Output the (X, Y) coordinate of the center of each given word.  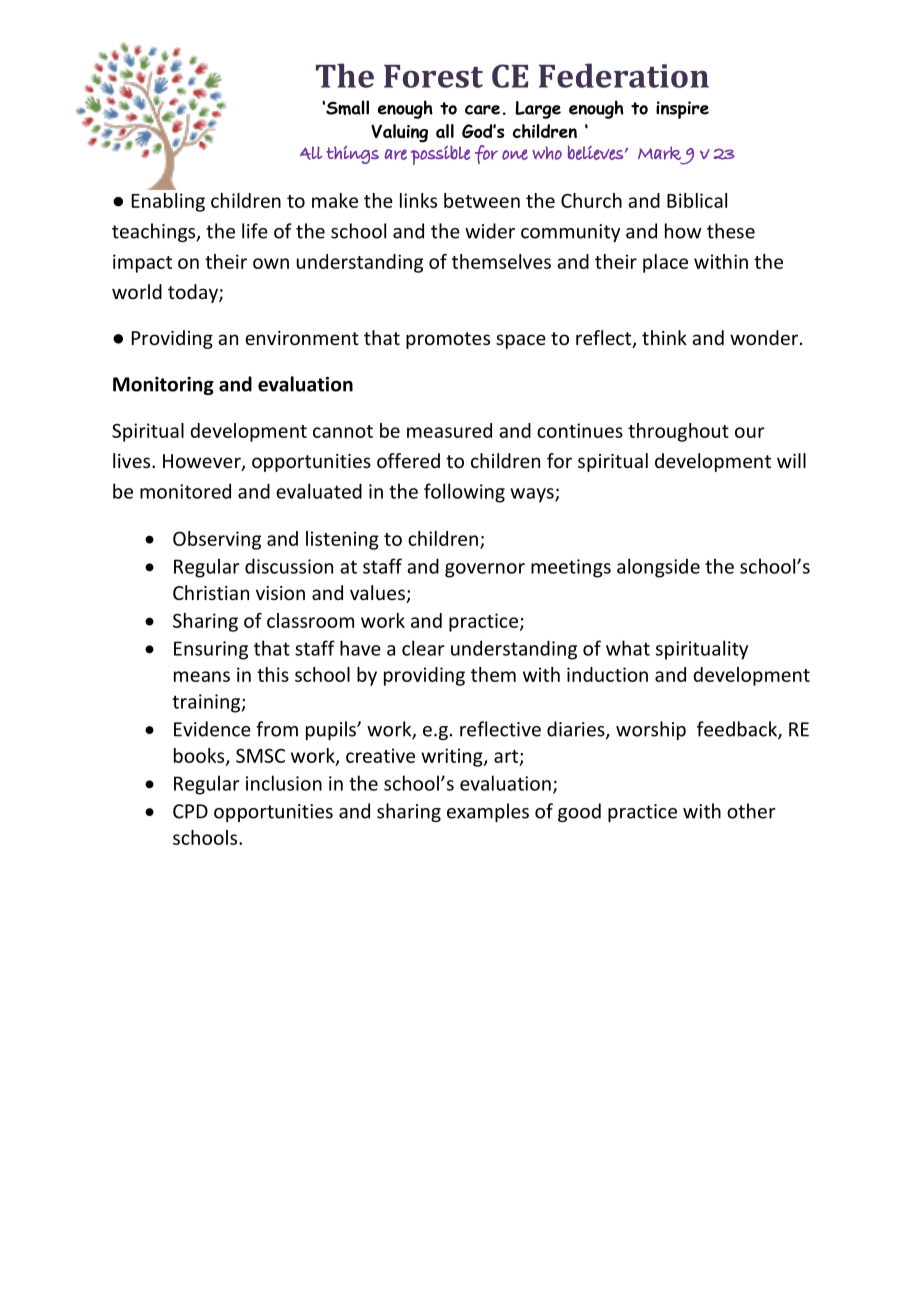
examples (488, 812)
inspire (682, 110)
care (482, 110)
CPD (190, 811)
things (352, 155)
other (751, 811)
